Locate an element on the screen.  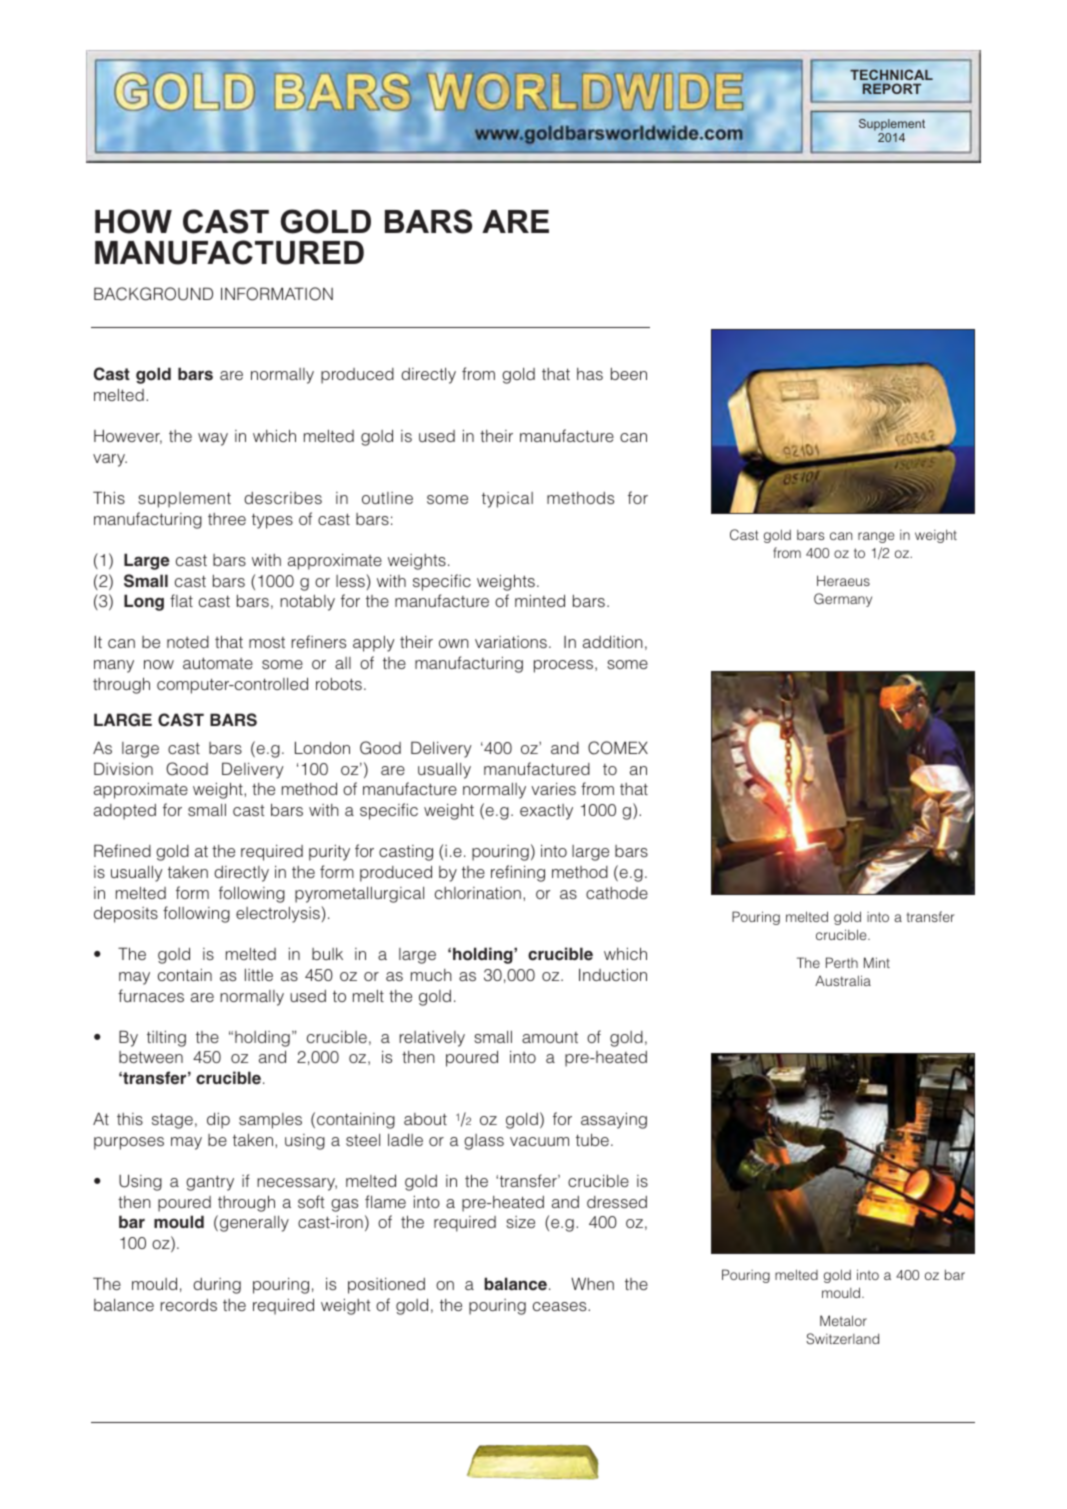
BACKGROUND is located at coordinates (153, 294).
